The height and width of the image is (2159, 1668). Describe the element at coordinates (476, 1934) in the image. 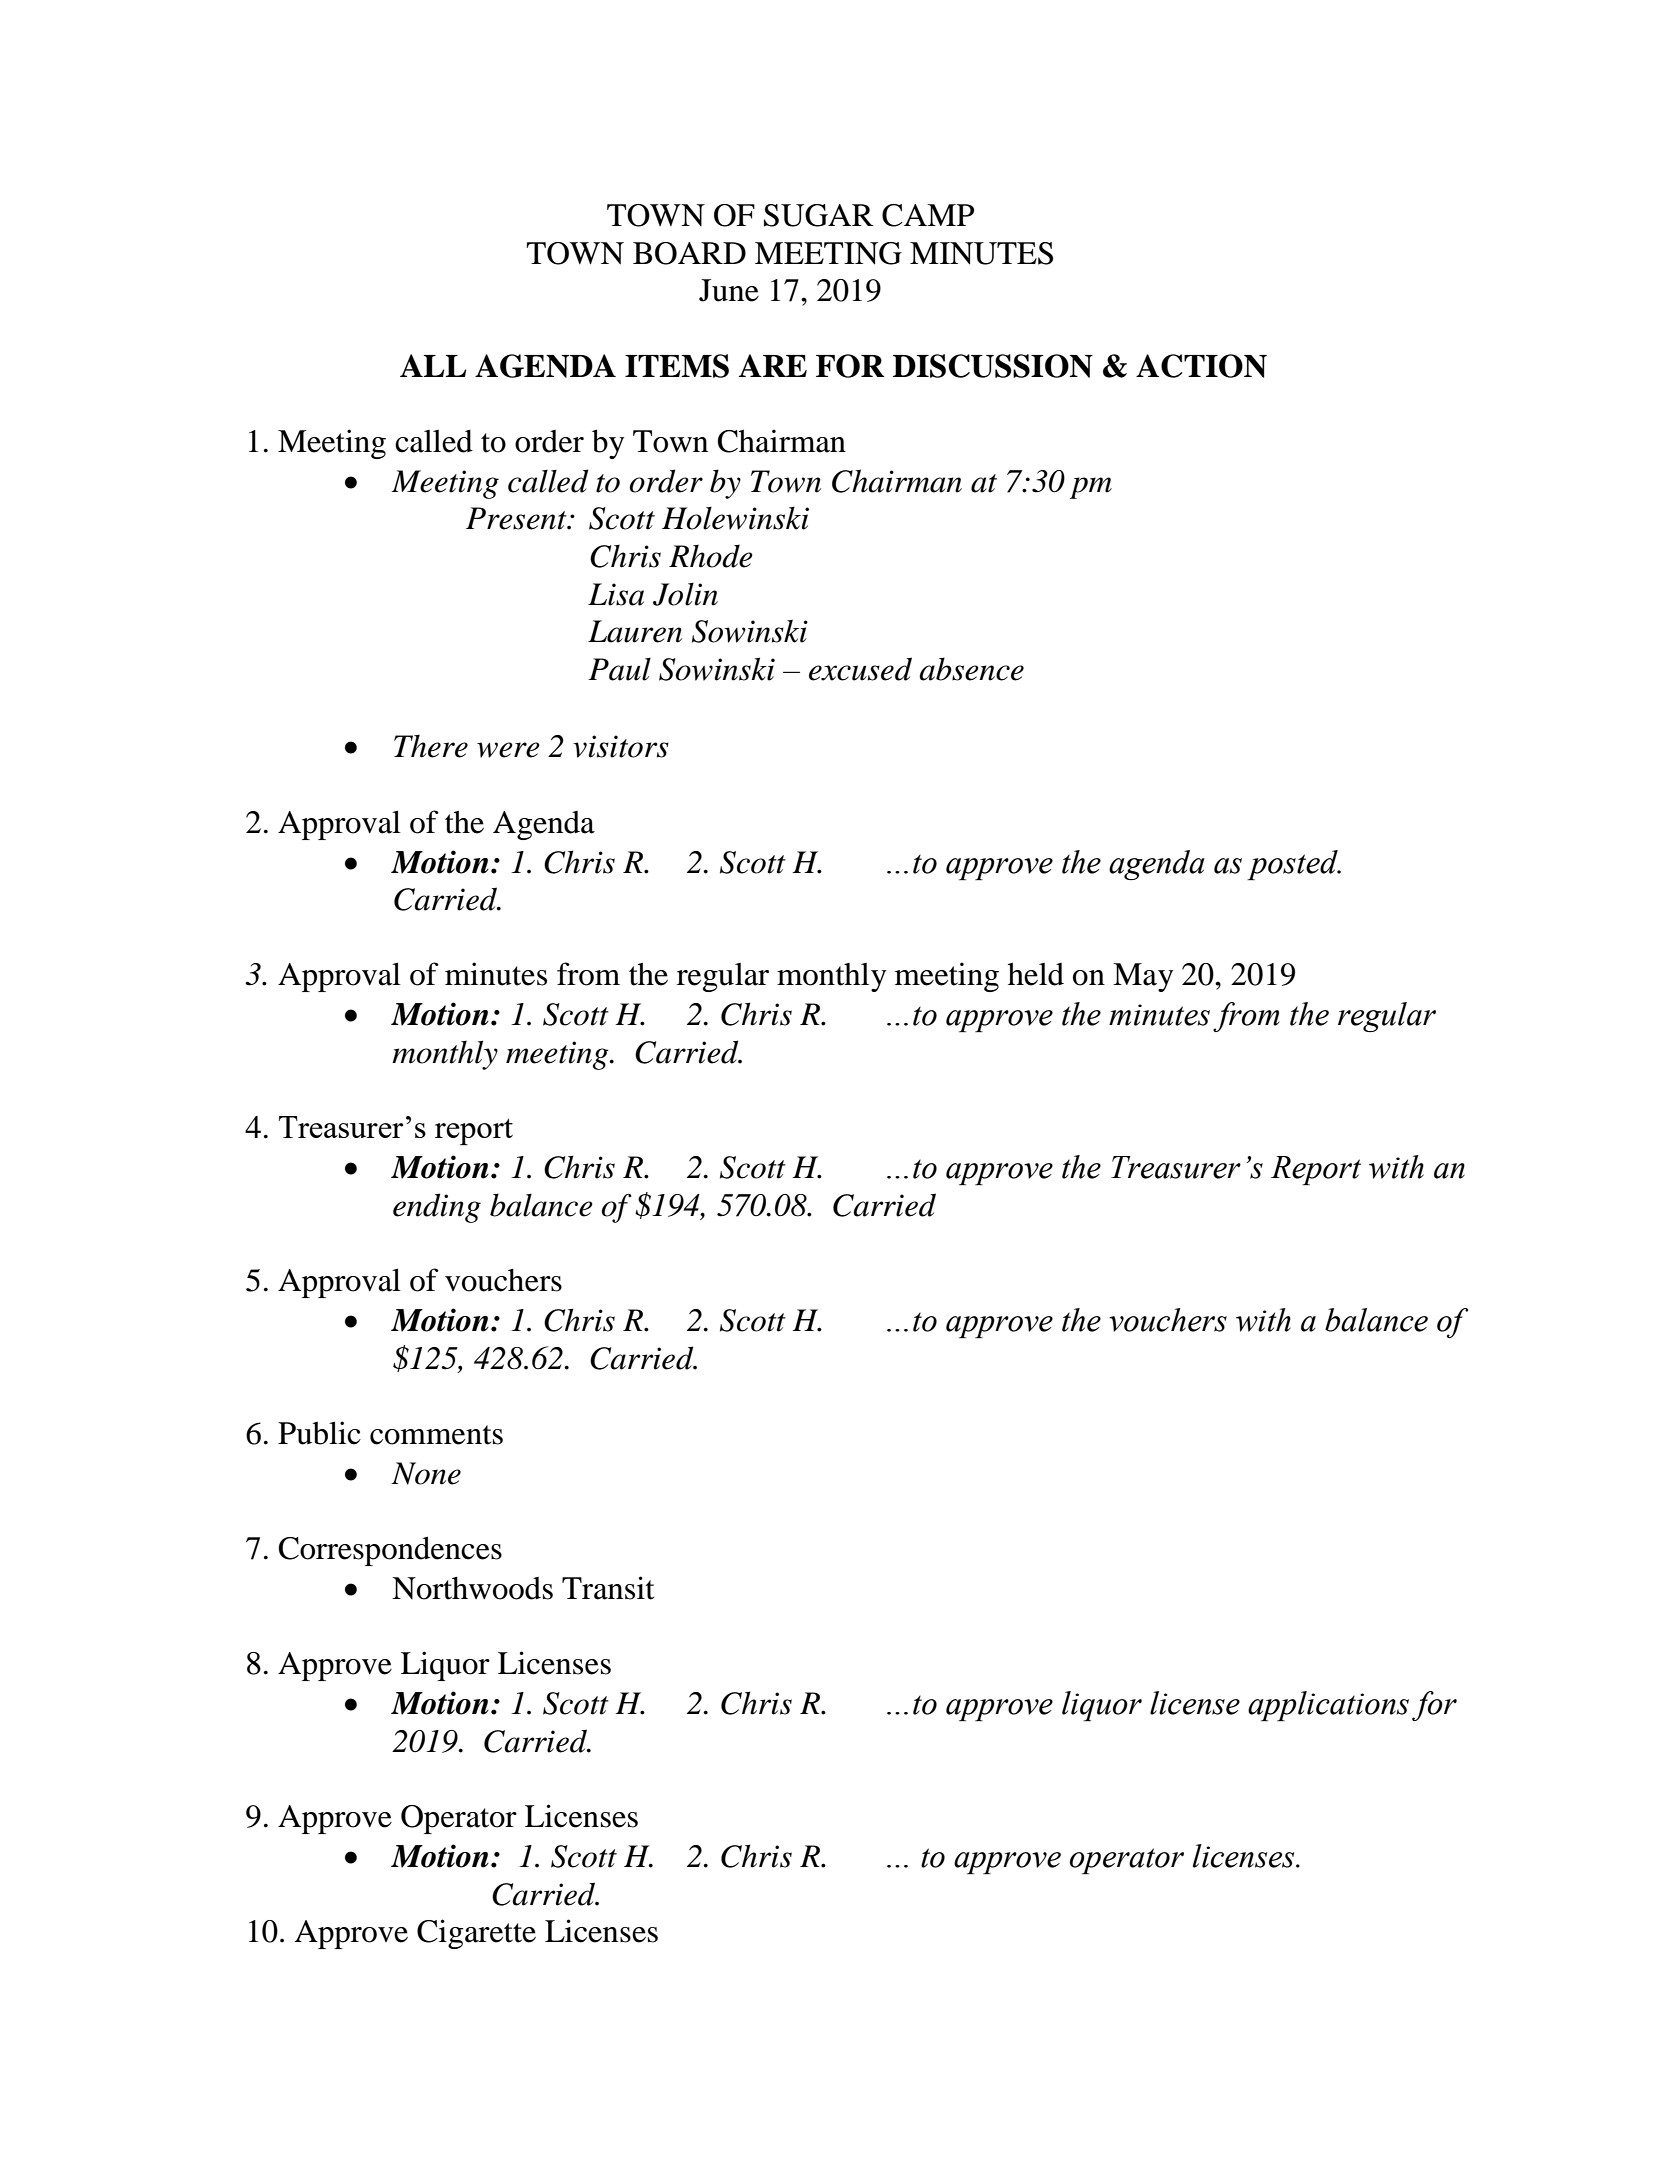

I see `Cigarette` at that location.
